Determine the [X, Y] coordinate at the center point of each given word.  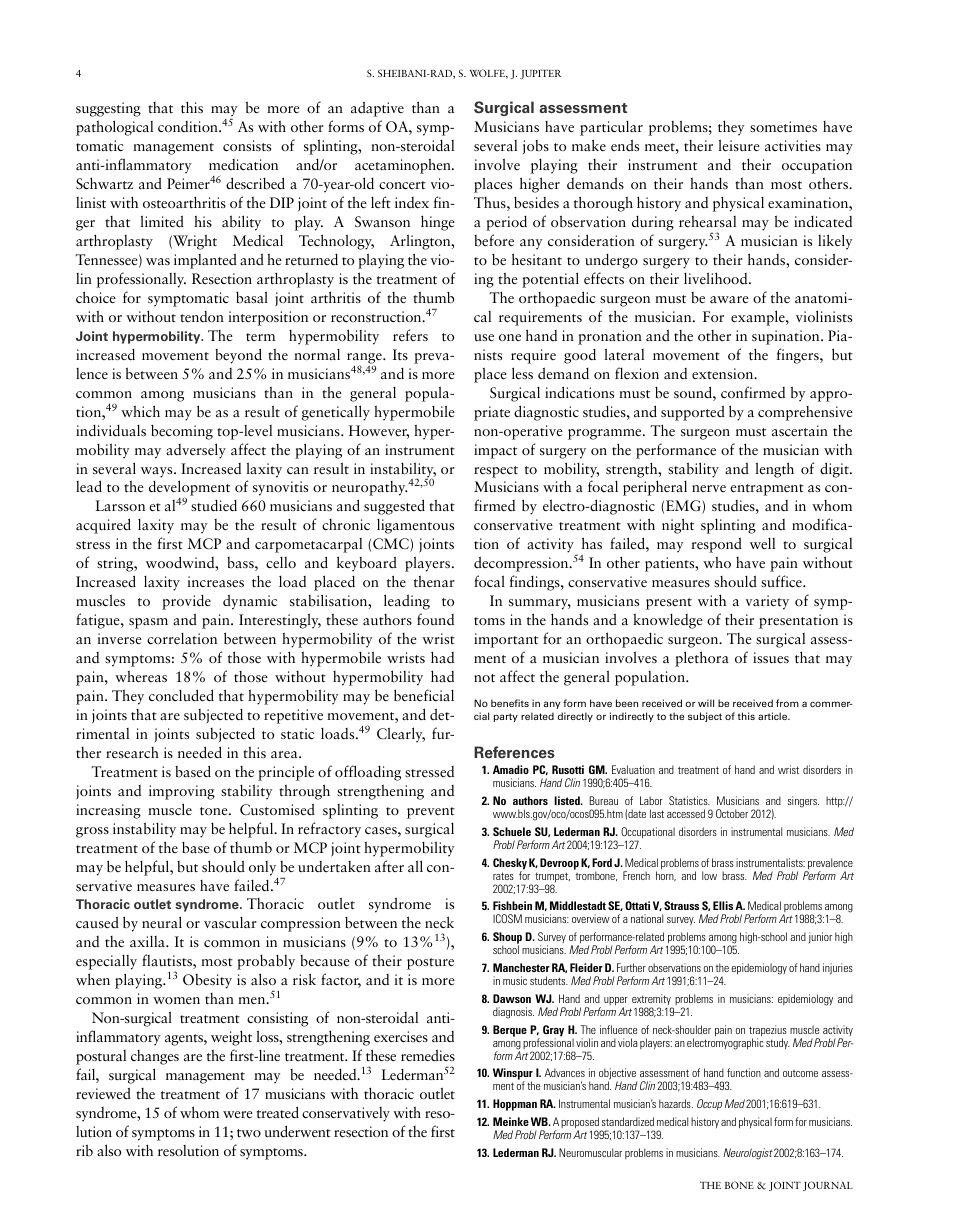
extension [724, 373]
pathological [114, 128]
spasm [148, 623]
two [249, 1133]
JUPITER [540, 74]
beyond [238, 356]
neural [162, 922]
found [435, 619]
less [522, 373]
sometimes [783, 126]
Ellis [723, 905]
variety [767, 602]
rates [503, 876]
